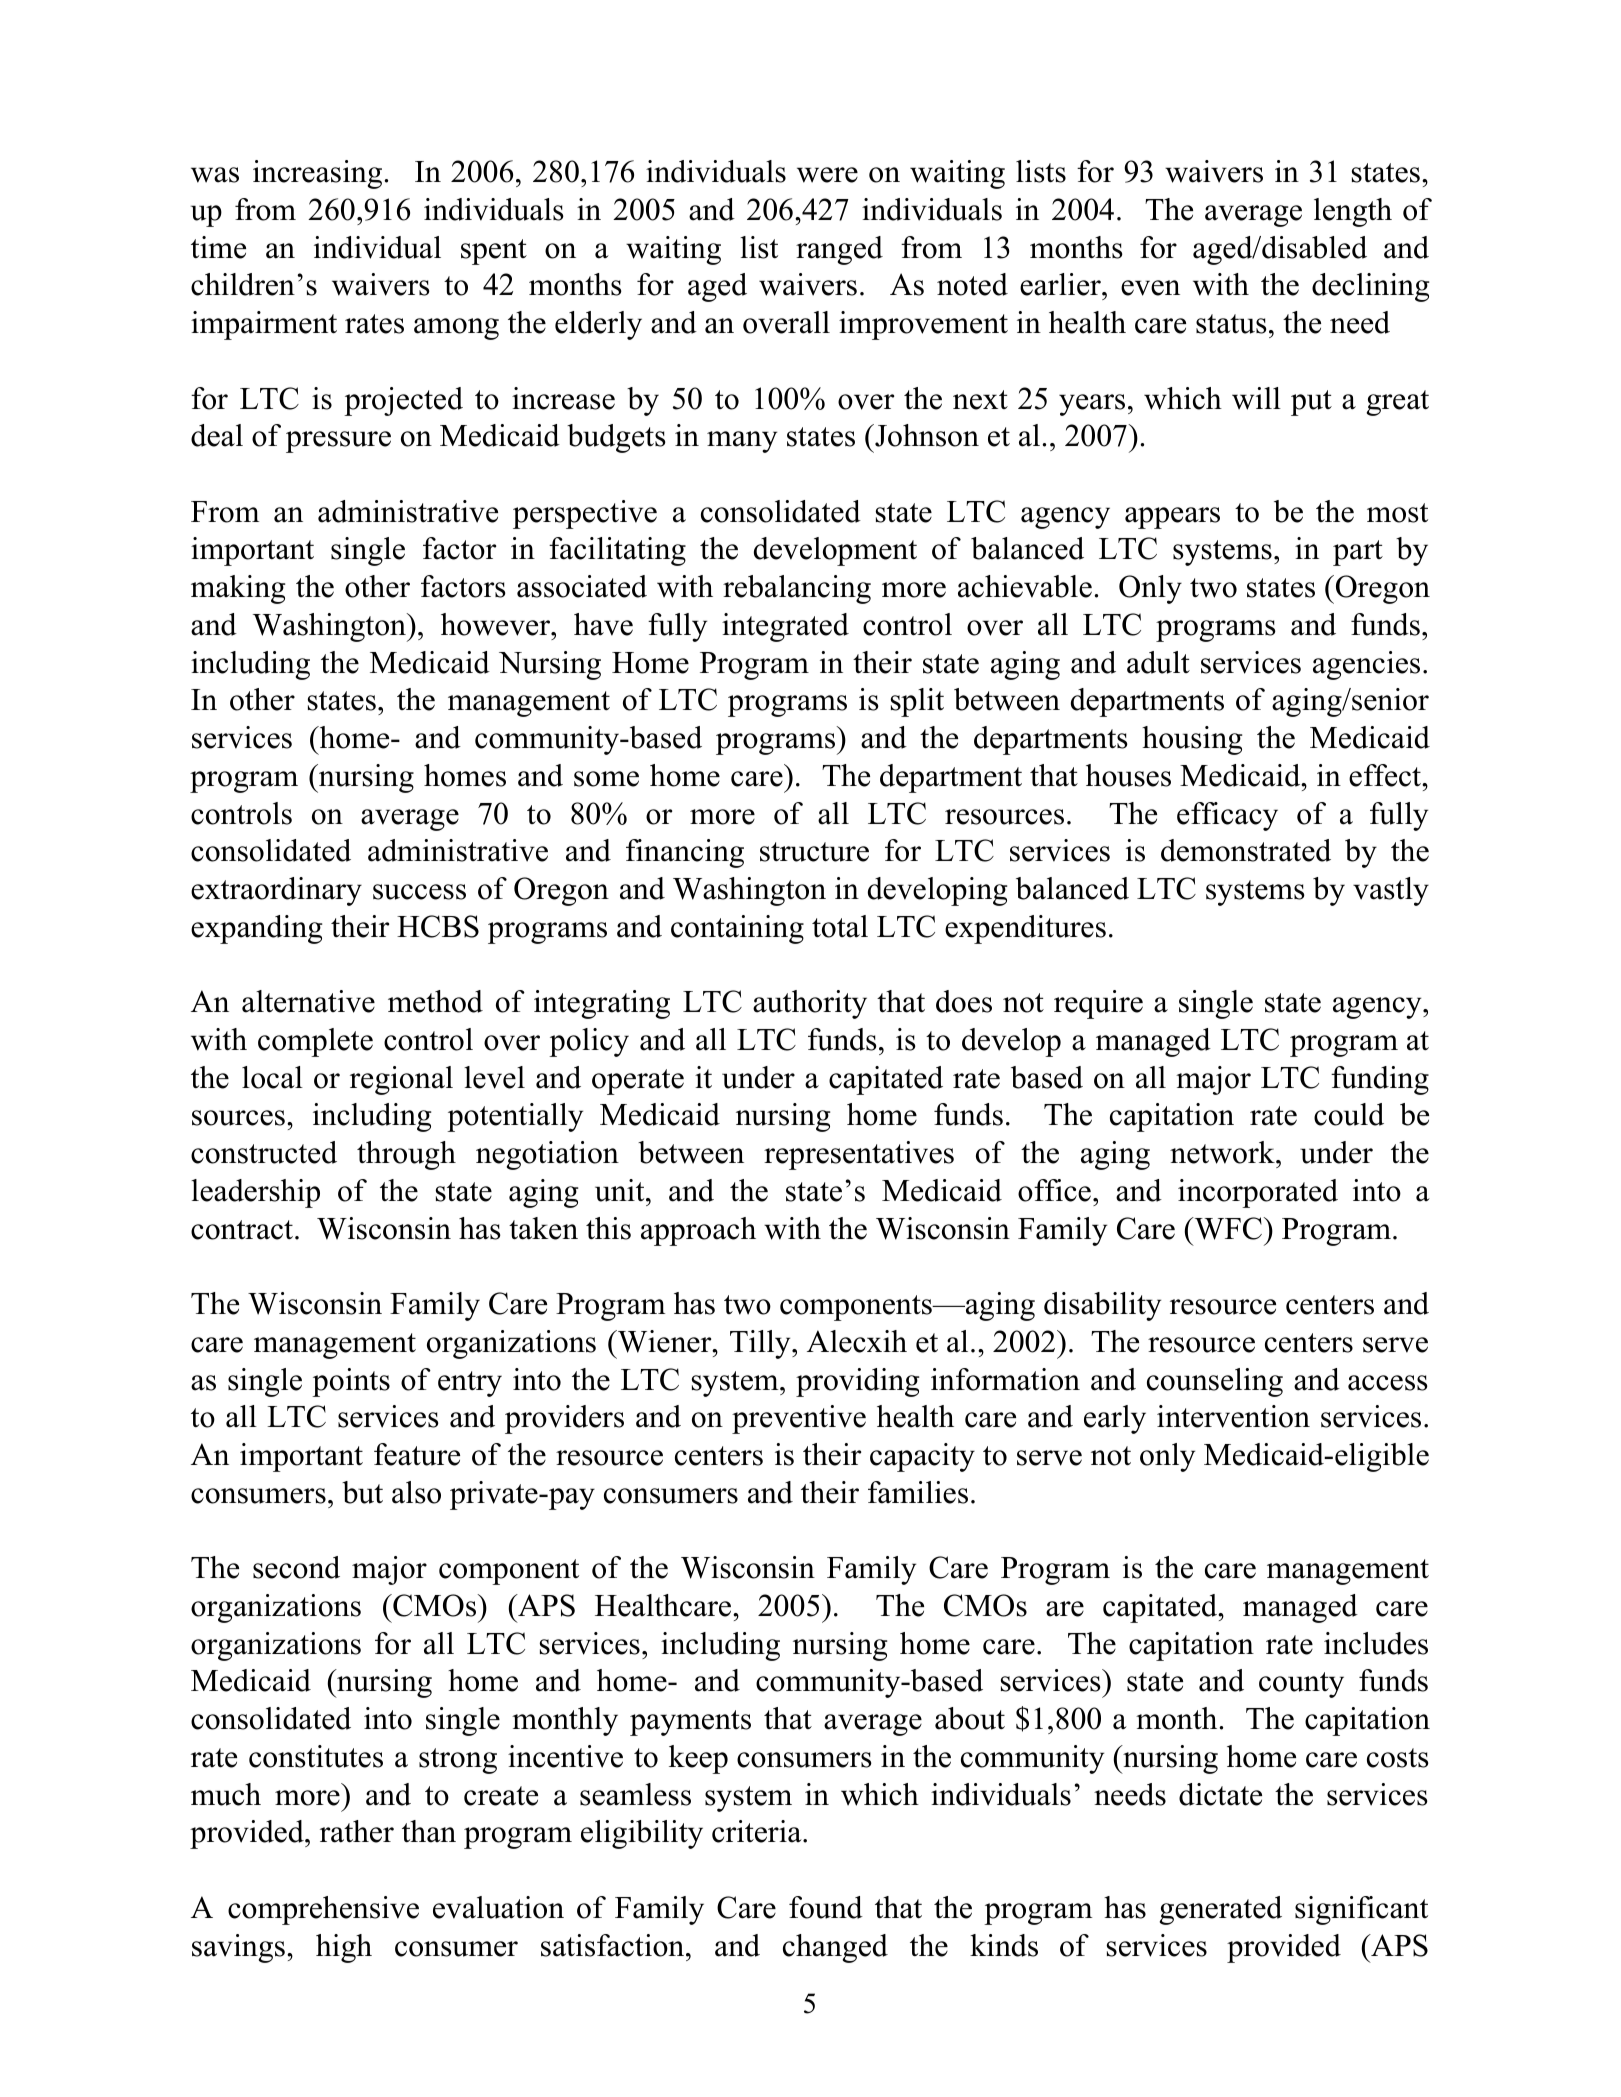 The width and height of the screenshot is (1621, 2097). Describe the element at coordinates (317, 174) in the screenshot. I see `increasing` at that location.
